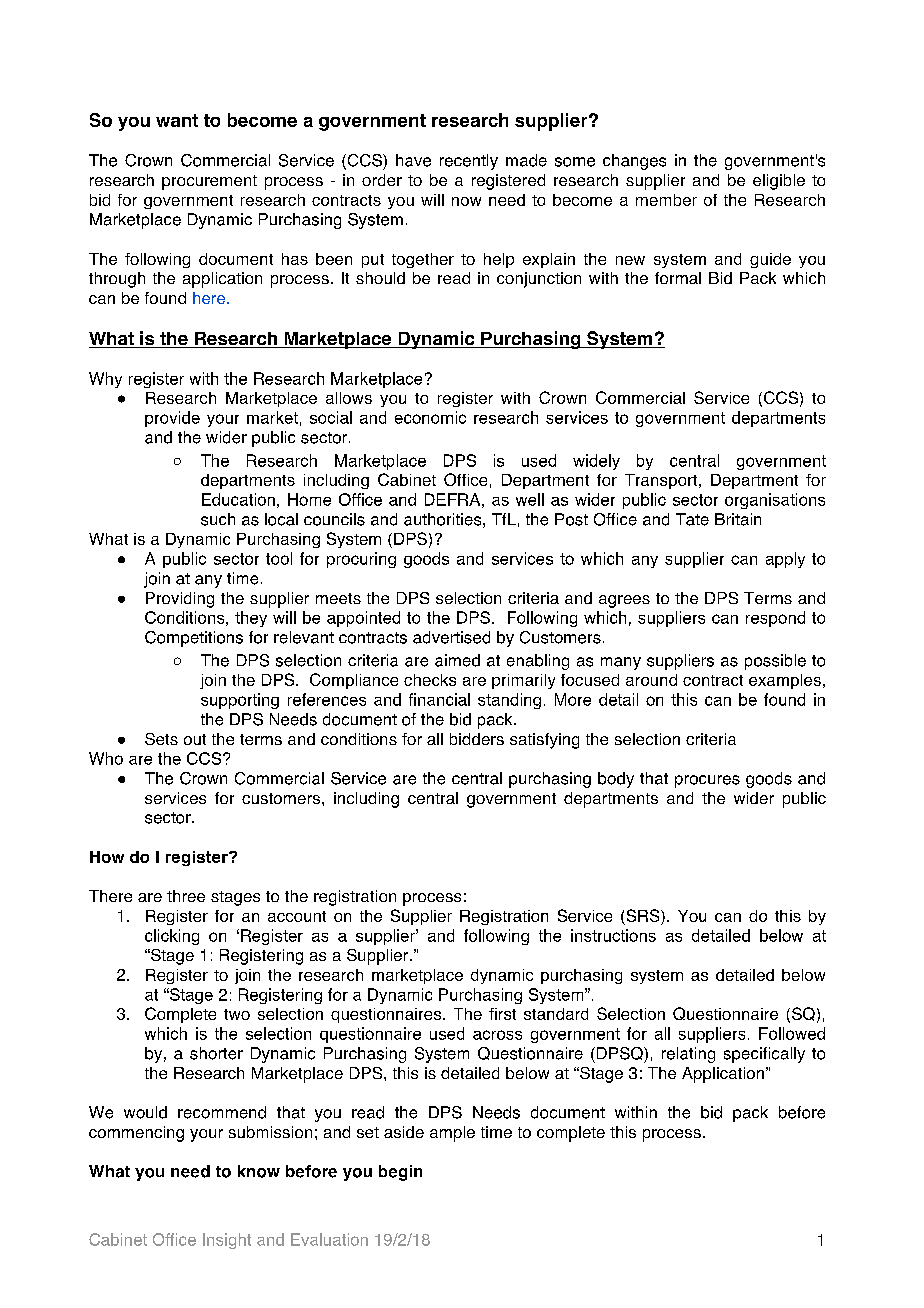  What do you see at coordinates (218, 519) in the page?
I see `such` at bounding box center [218, 519].
